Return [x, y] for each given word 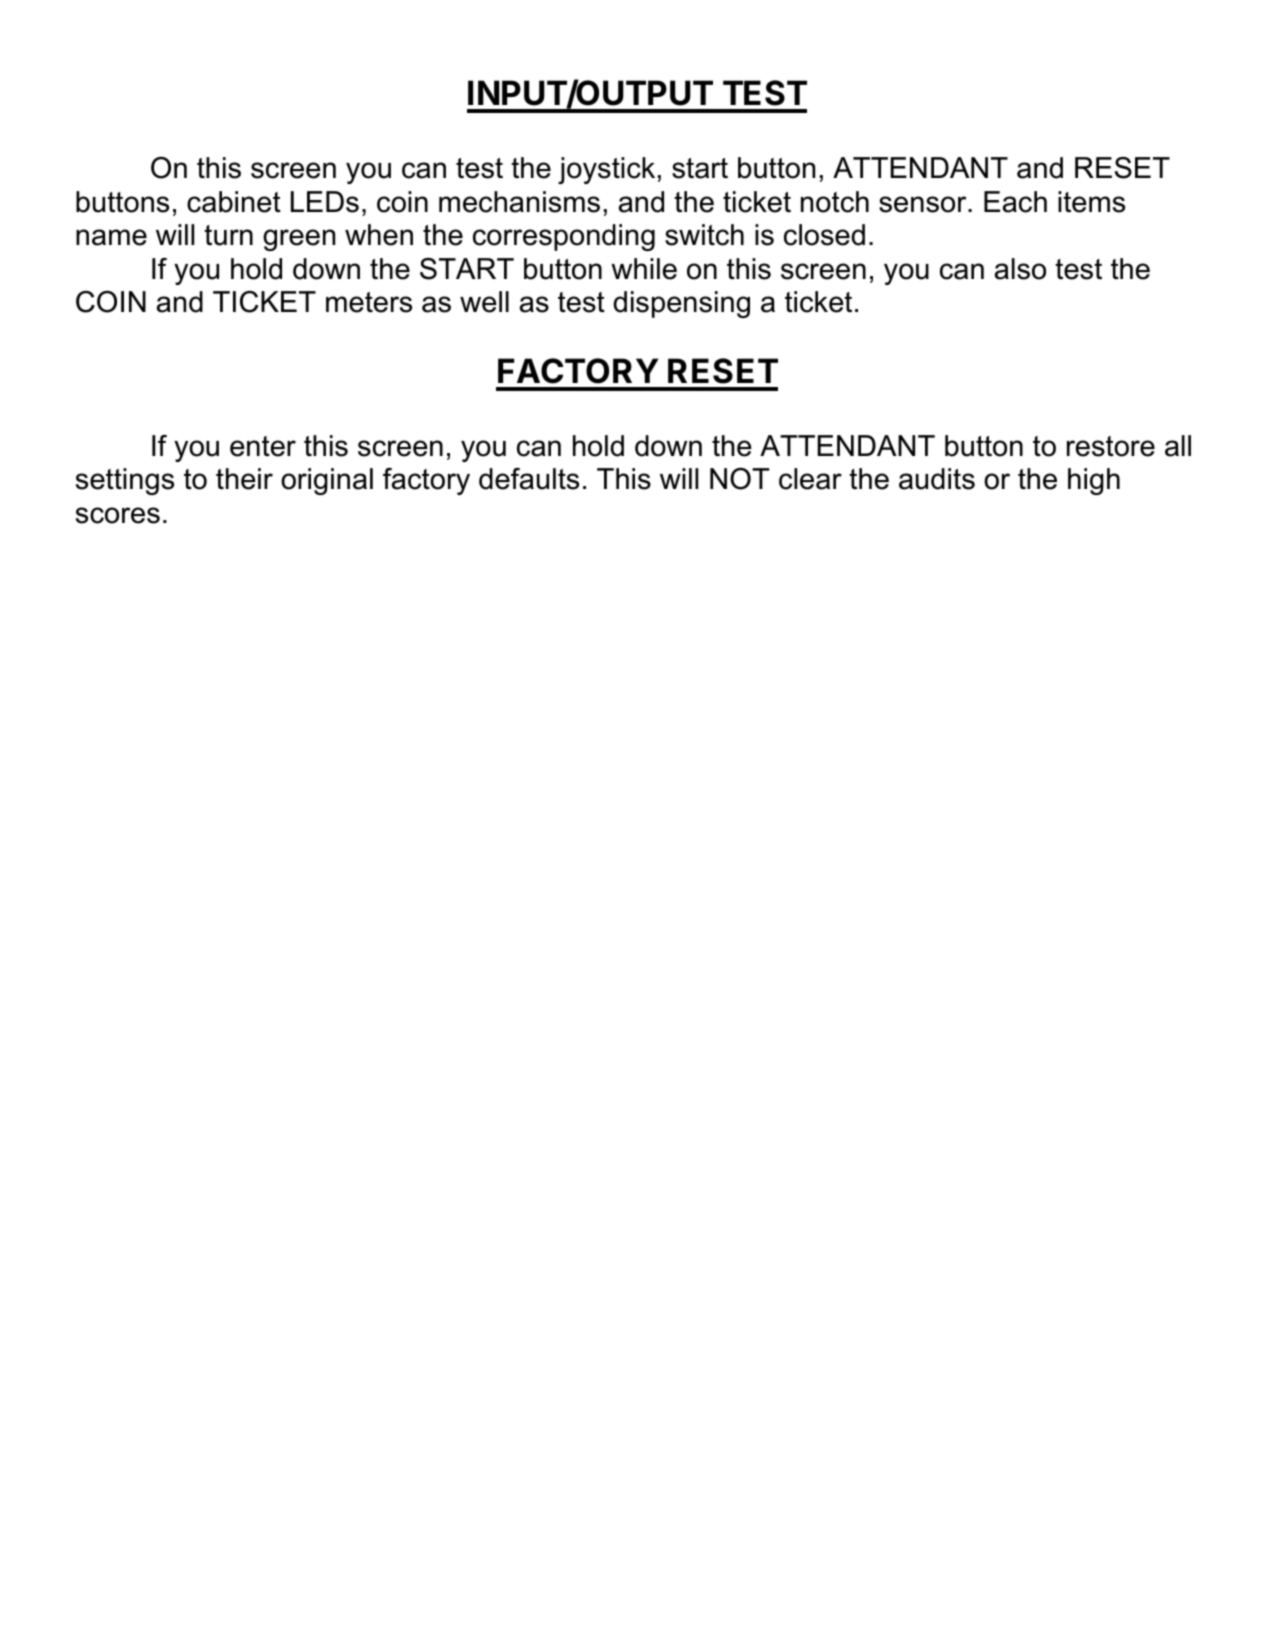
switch [704, 235]
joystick [606, 170]
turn [228, 235]
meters [369, 302]
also [1020, 269]
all [1178, 446]
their [244, 479]
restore [1111, 446]
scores [118, 515]
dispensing [681, 304]
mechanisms [519, 202]
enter [263, 446]
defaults [529, 479]
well [484, 302]
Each [1015, 202]
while [644, 269]
